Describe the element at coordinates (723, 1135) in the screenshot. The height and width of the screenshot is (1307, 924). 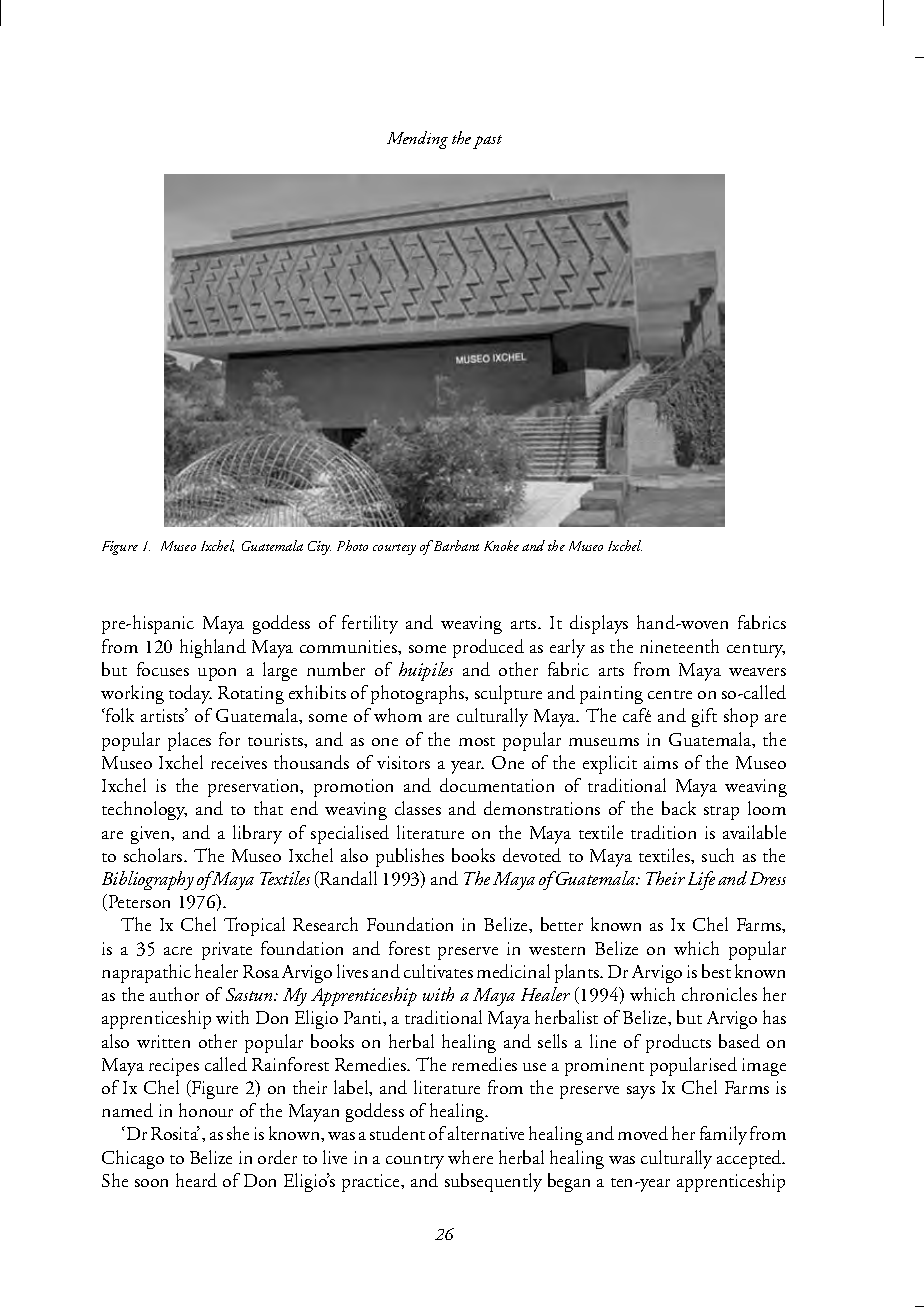
I see `family` at that location.
